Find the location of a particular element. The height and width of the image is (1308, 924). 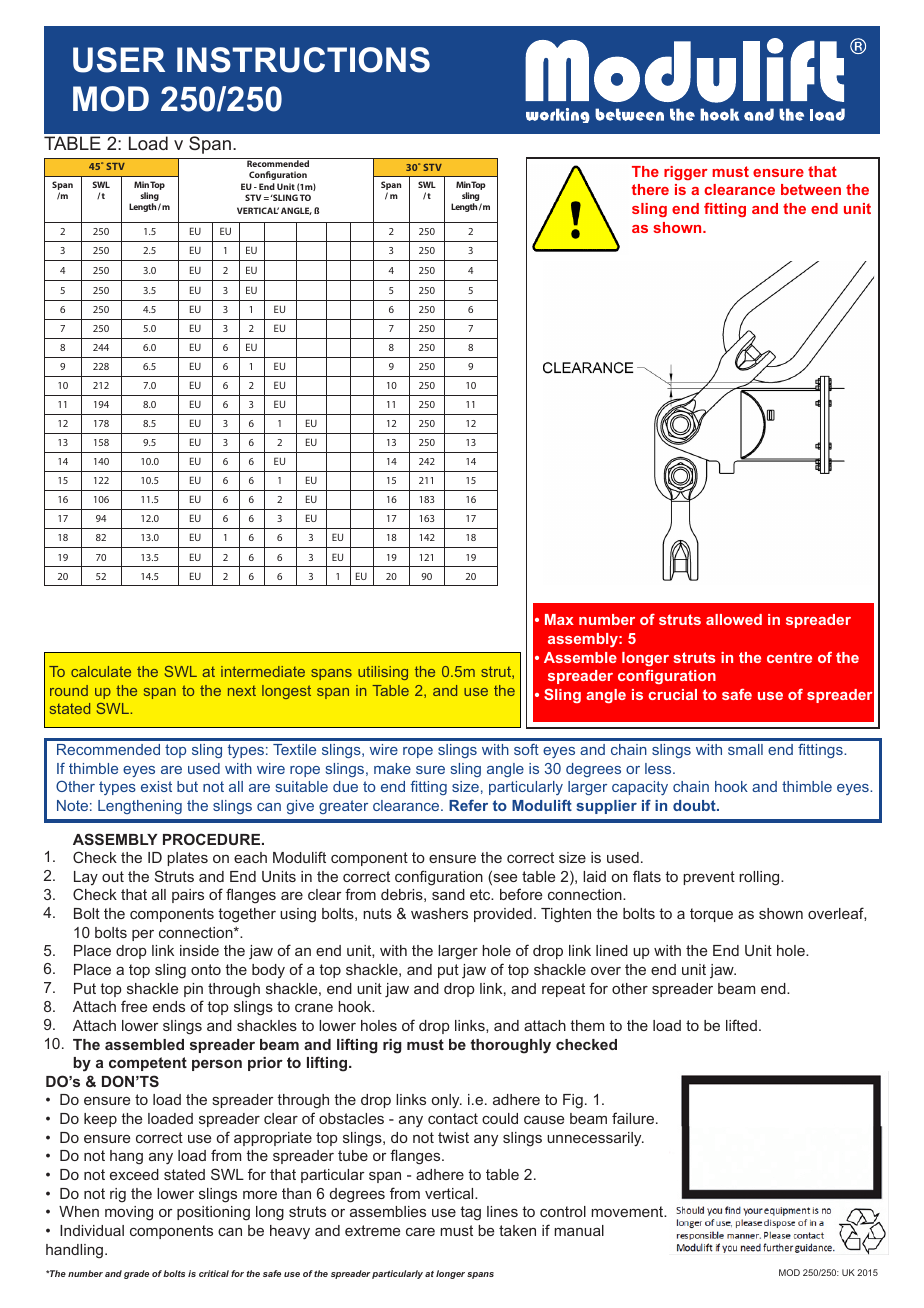

INSTRUCTIONS is located at coordinates (303, 60).
